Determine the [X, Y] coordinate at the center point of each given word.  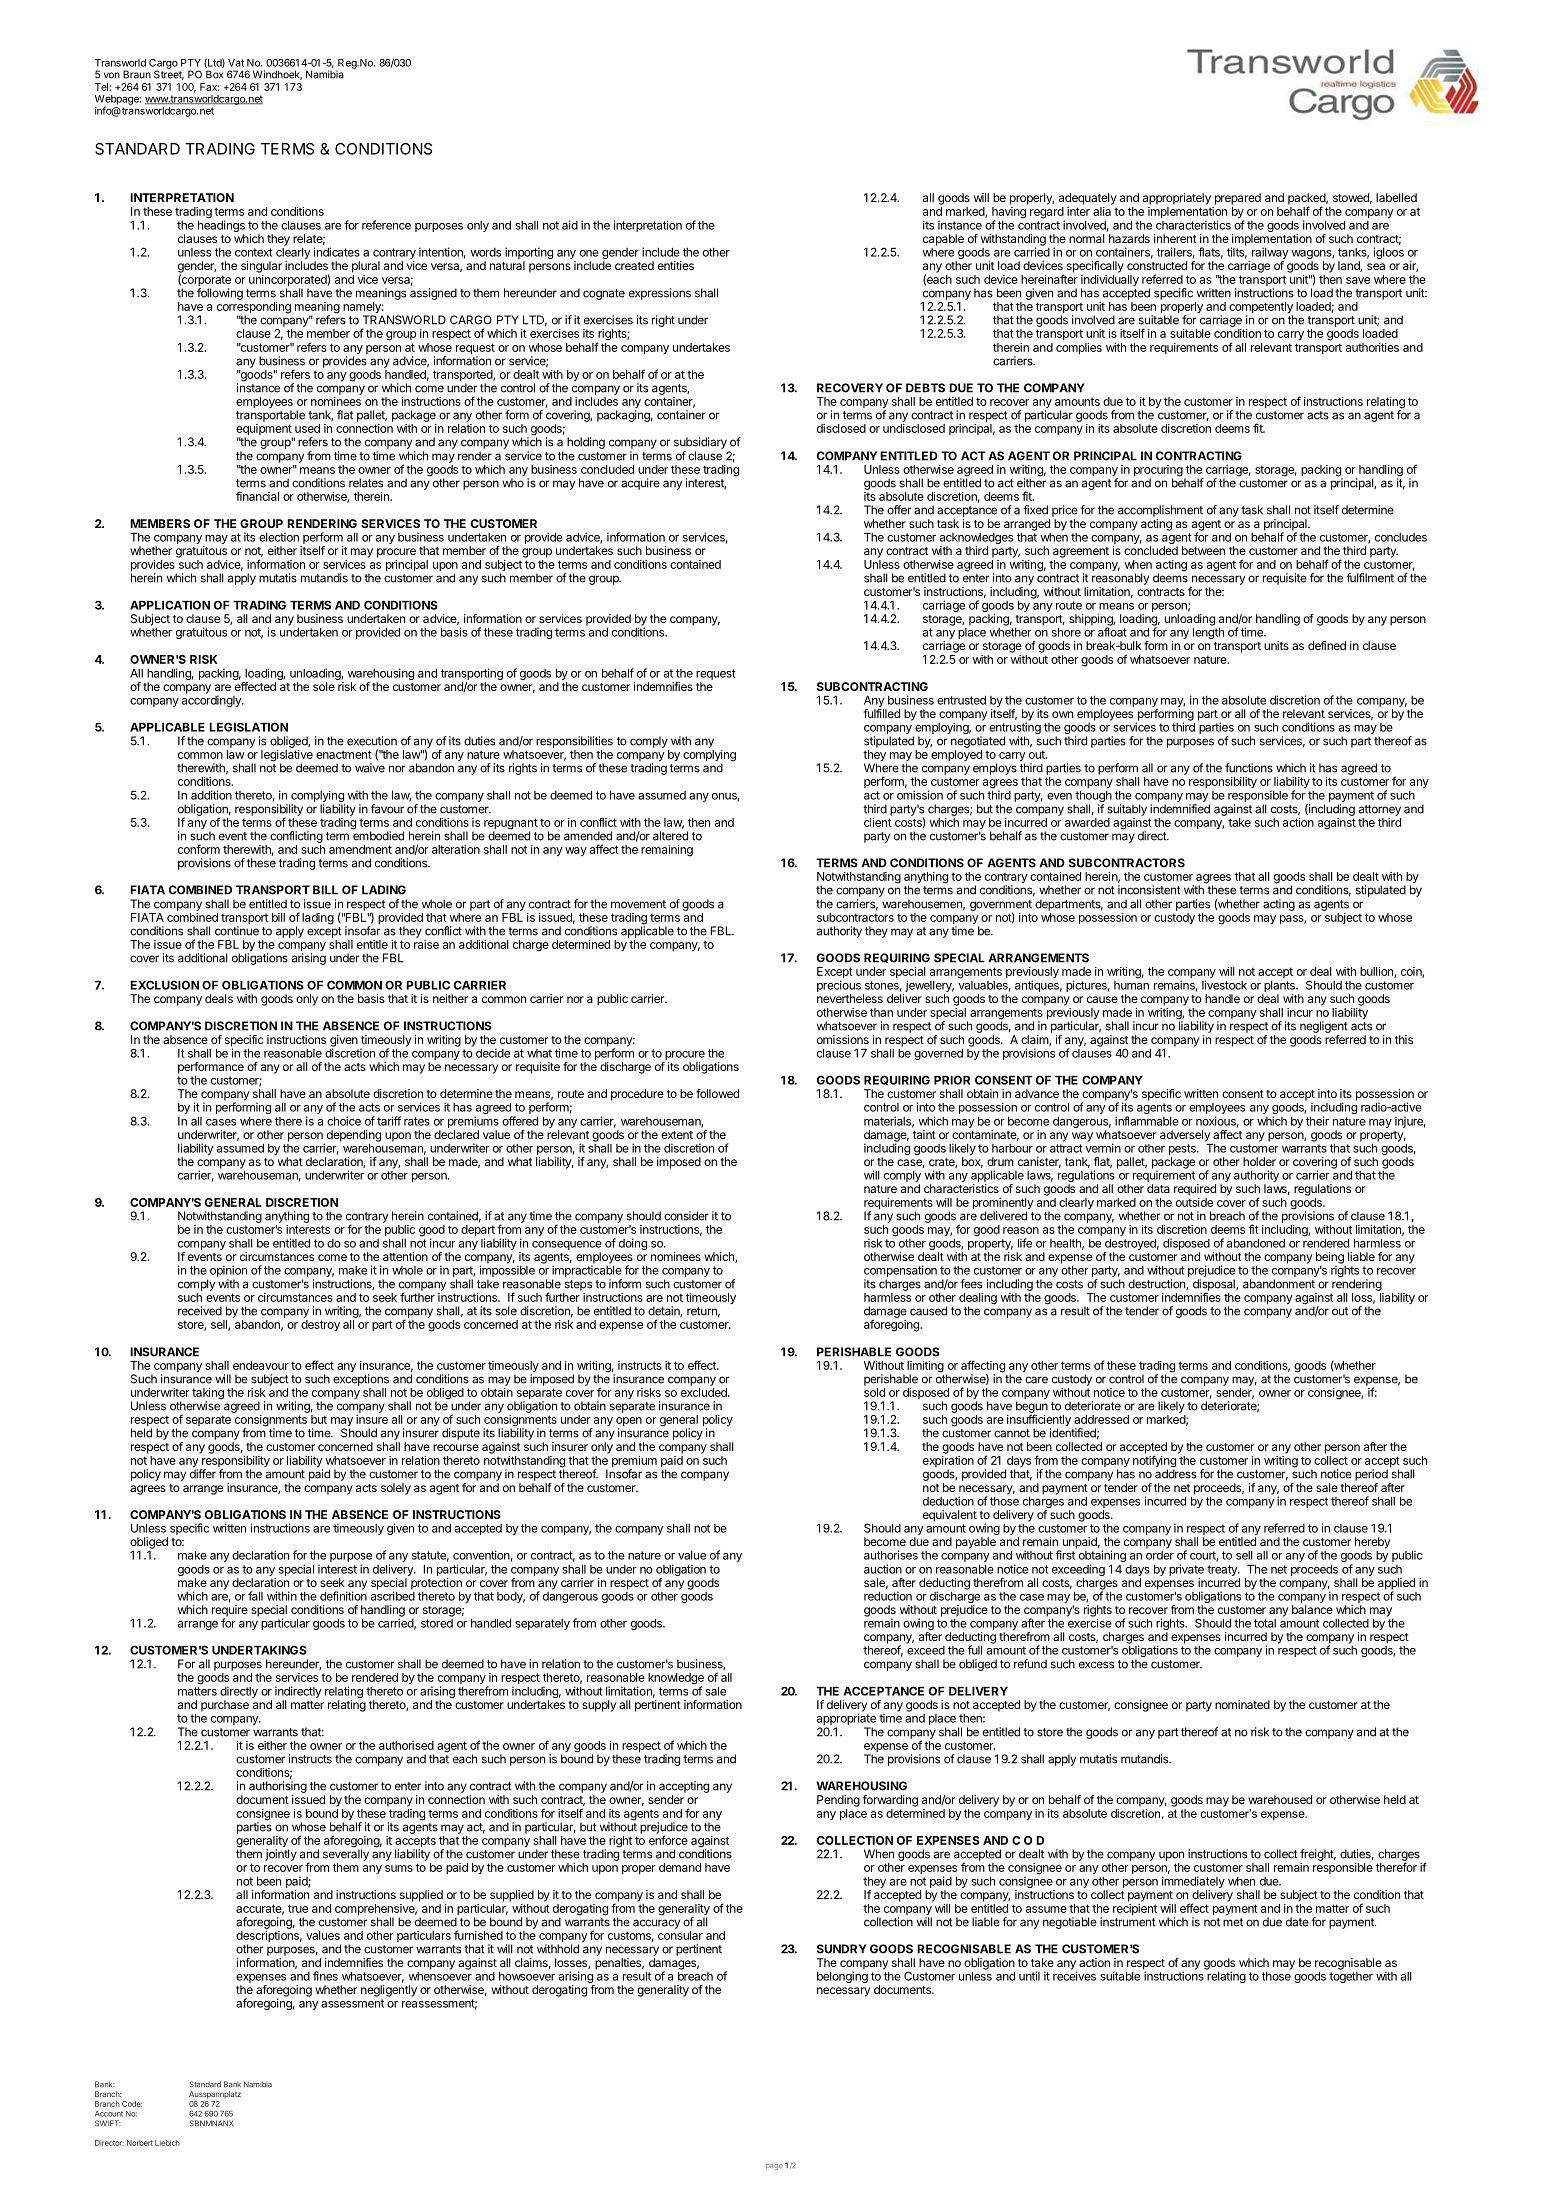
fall [255, 1596]
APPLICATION [170, 605]
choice [344, 1121]
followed [717, 1093]
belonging [842, 1976]
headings [221, 226]
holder [1259, 1161]
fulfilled [881, 713]
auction [883, 1569]
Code [132, 2104]
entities [676, 265]
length [1208, 633]
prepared [1238, 199]
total [1265, 1623]
